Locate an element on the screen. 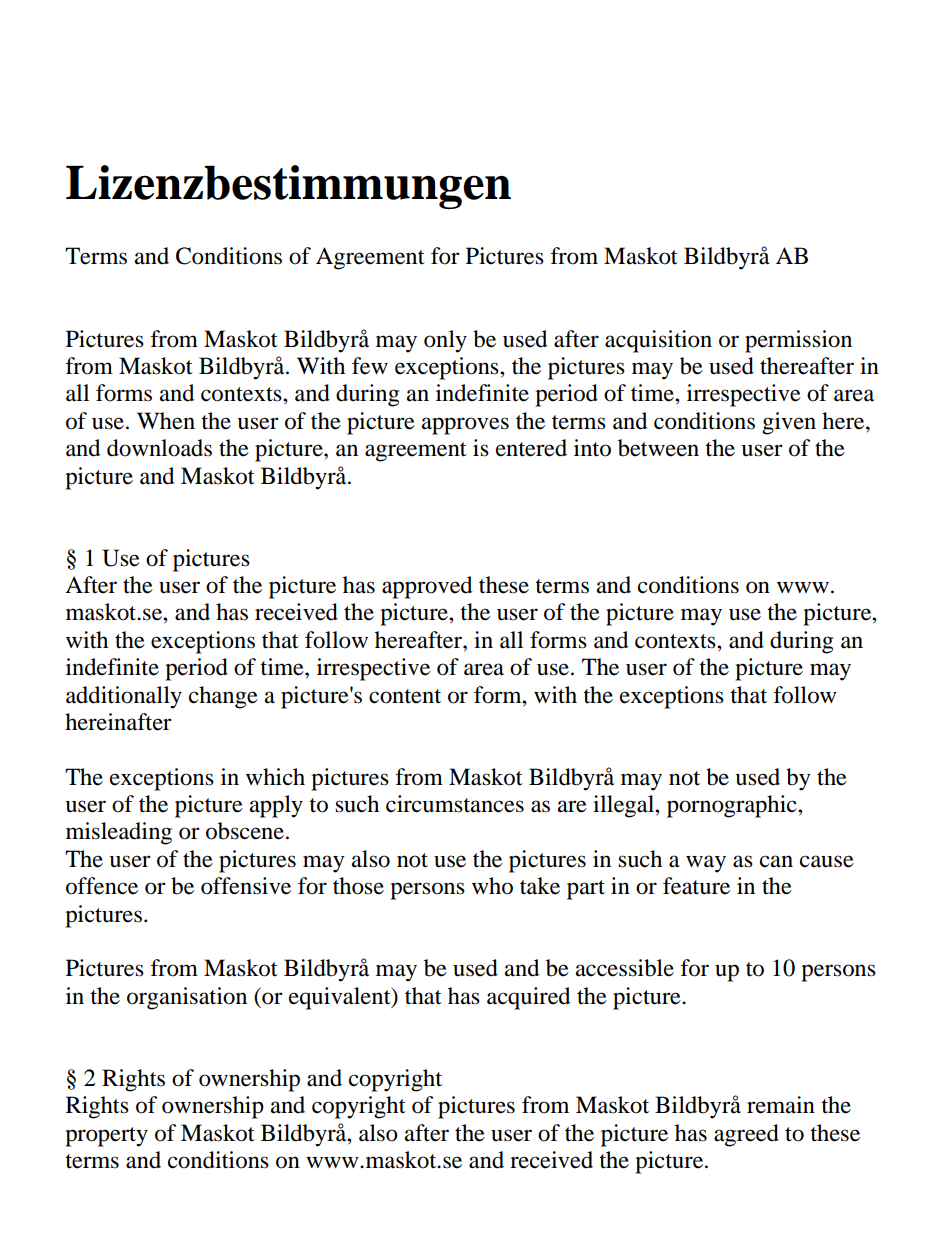  who is located at coordinates (492, 886).
